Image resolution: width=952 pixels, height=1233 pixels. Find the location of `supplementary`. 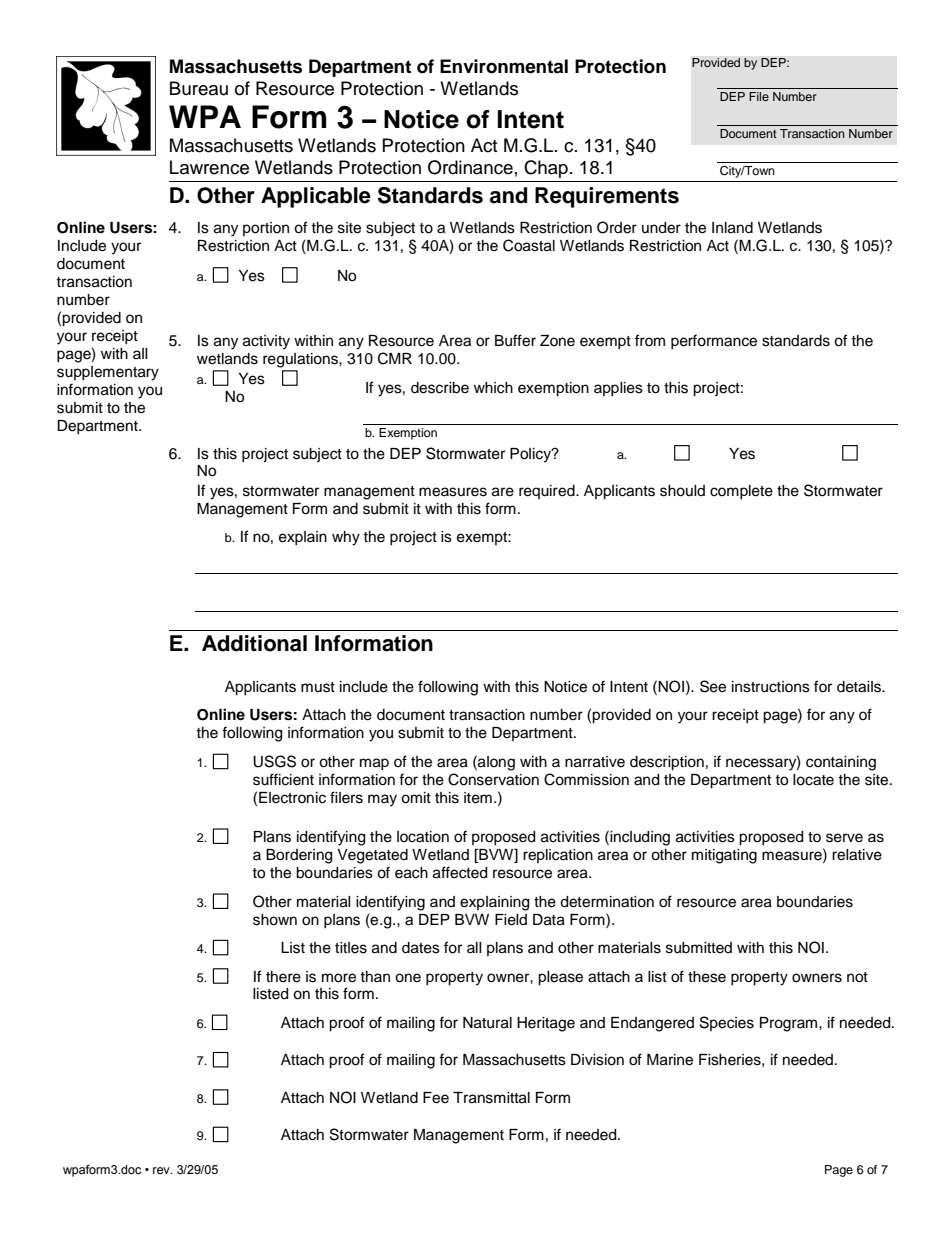

supplementary is located at coordinates (108, 373).
